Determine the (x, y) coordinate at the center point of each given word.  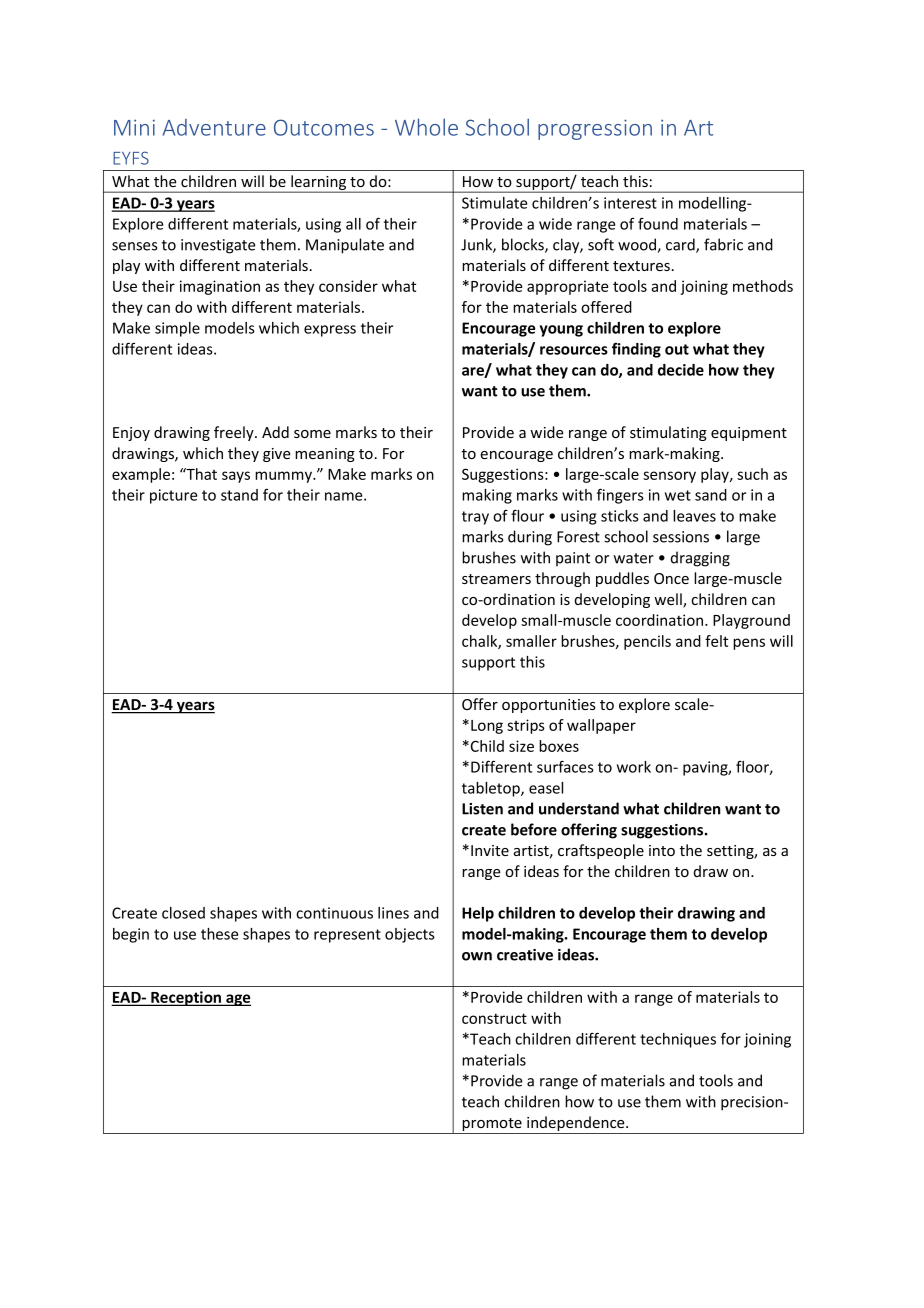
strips (526, 726)
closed (183, 913)
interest (630, 203)
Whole (426, 127)
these (219, 934)
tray (475, 518)
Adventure (214, 127)
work (634, 767)
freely (235, 433)
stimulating (668, 433)
